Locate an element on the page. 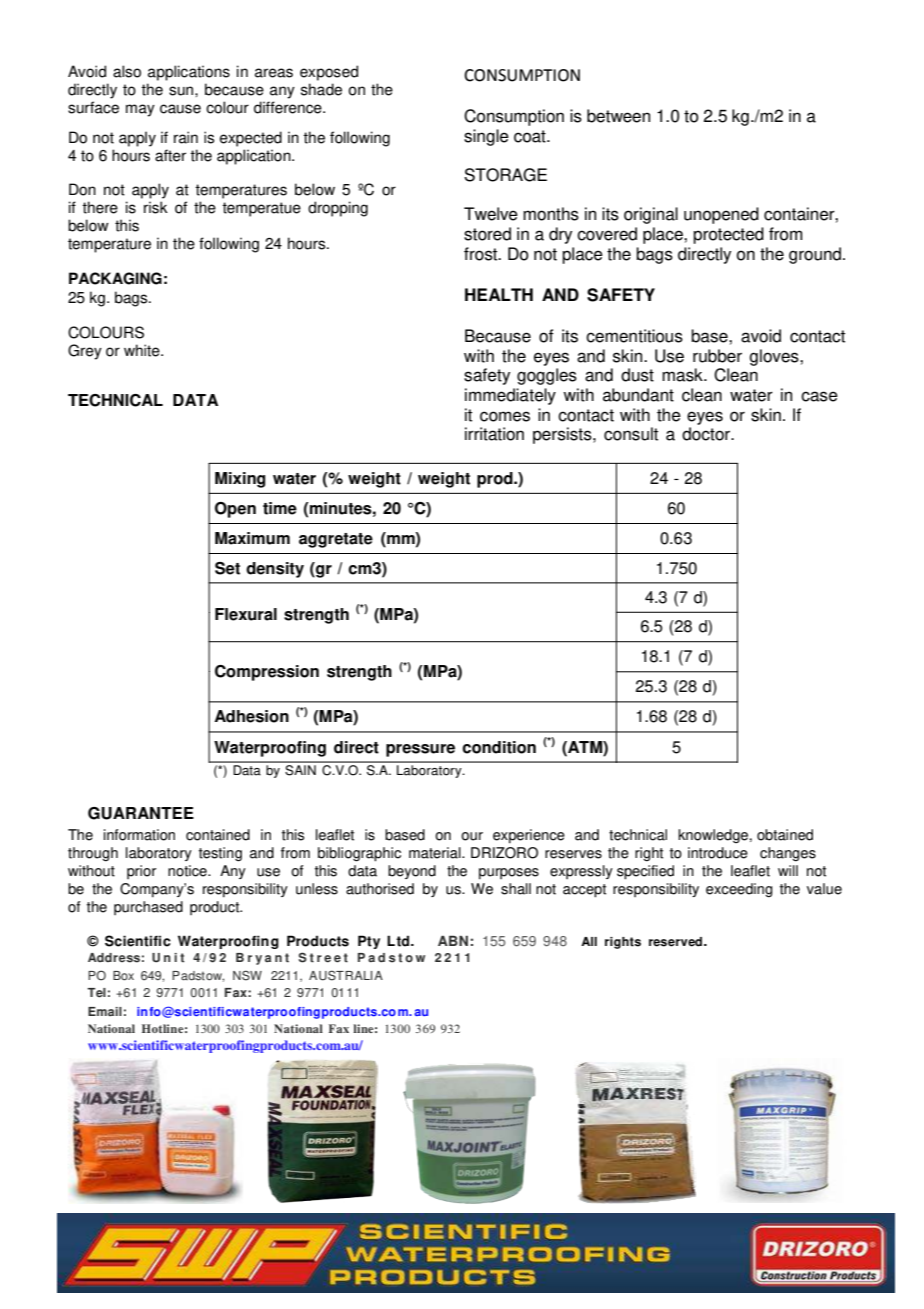 The height and width of the document is (1309, 924). obtained is located at coordinates (785, 835).
